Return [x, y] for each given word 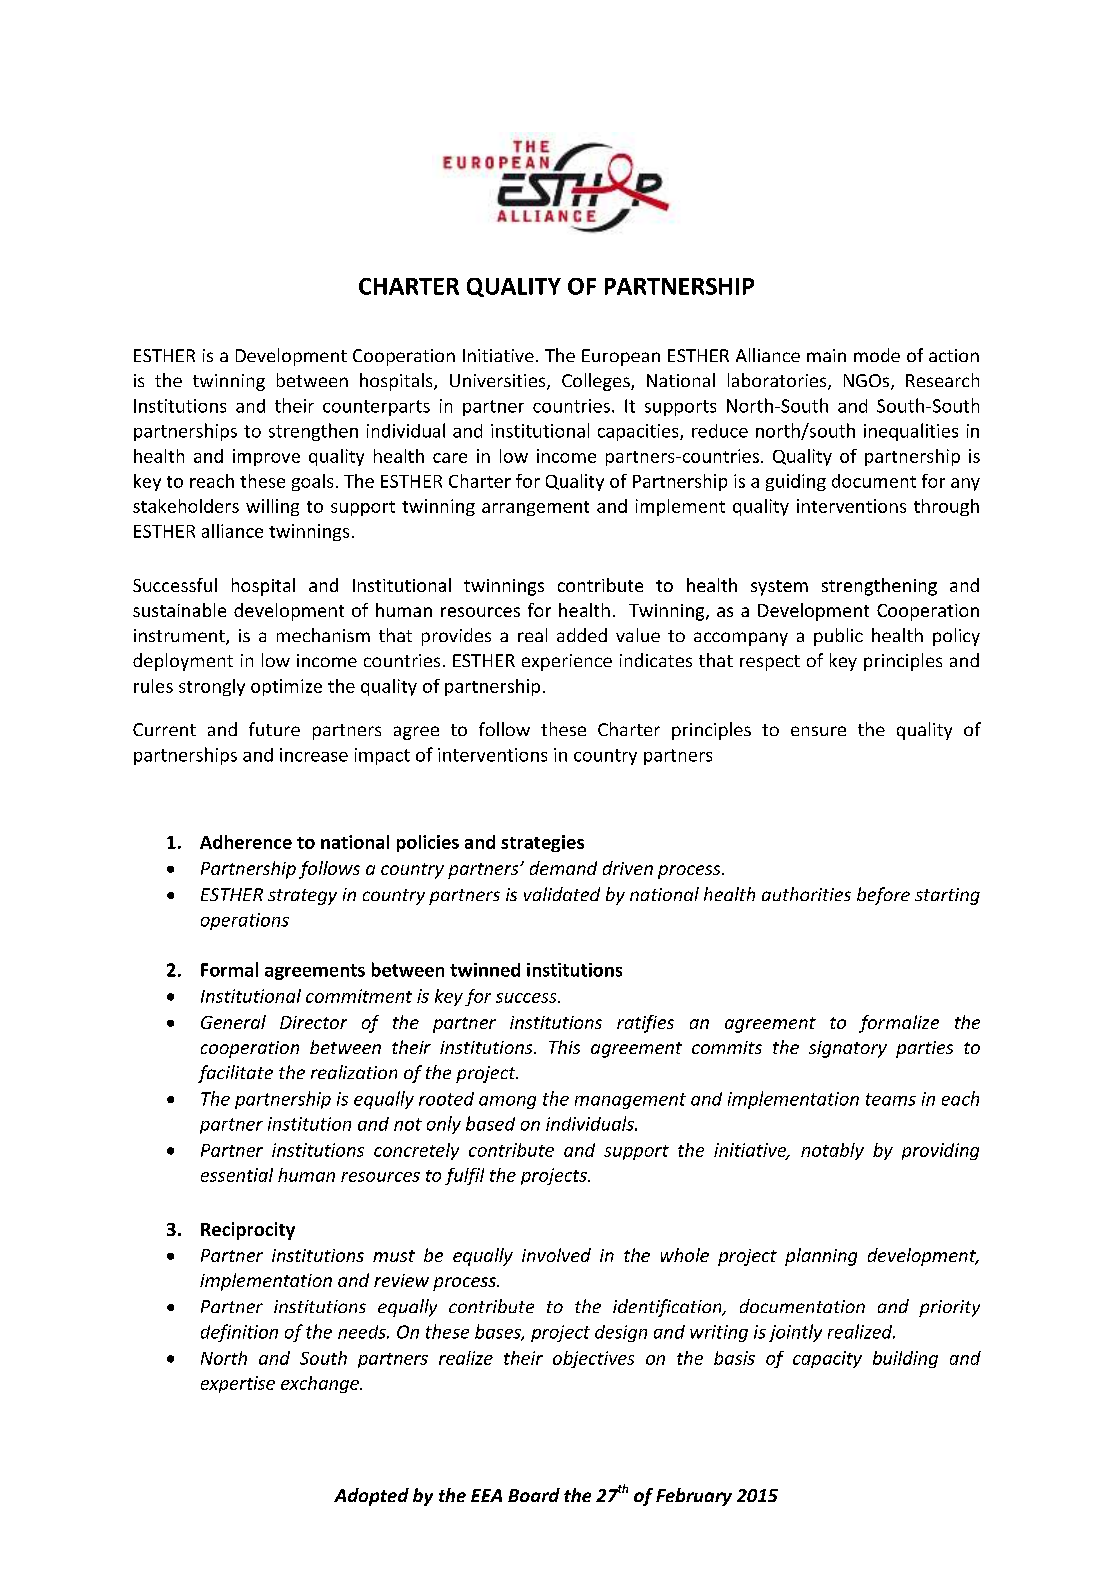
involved [556, 1255]
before [883, 896]
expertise [238, 1384]
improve [266, 457]
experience [567, 662]
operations [245, 921]
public [838, 637]
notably [832, 1151]
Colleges [597, 382]
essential [237, 1175]
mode [877, 355]
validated [562, 894]
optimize [286, 687]
